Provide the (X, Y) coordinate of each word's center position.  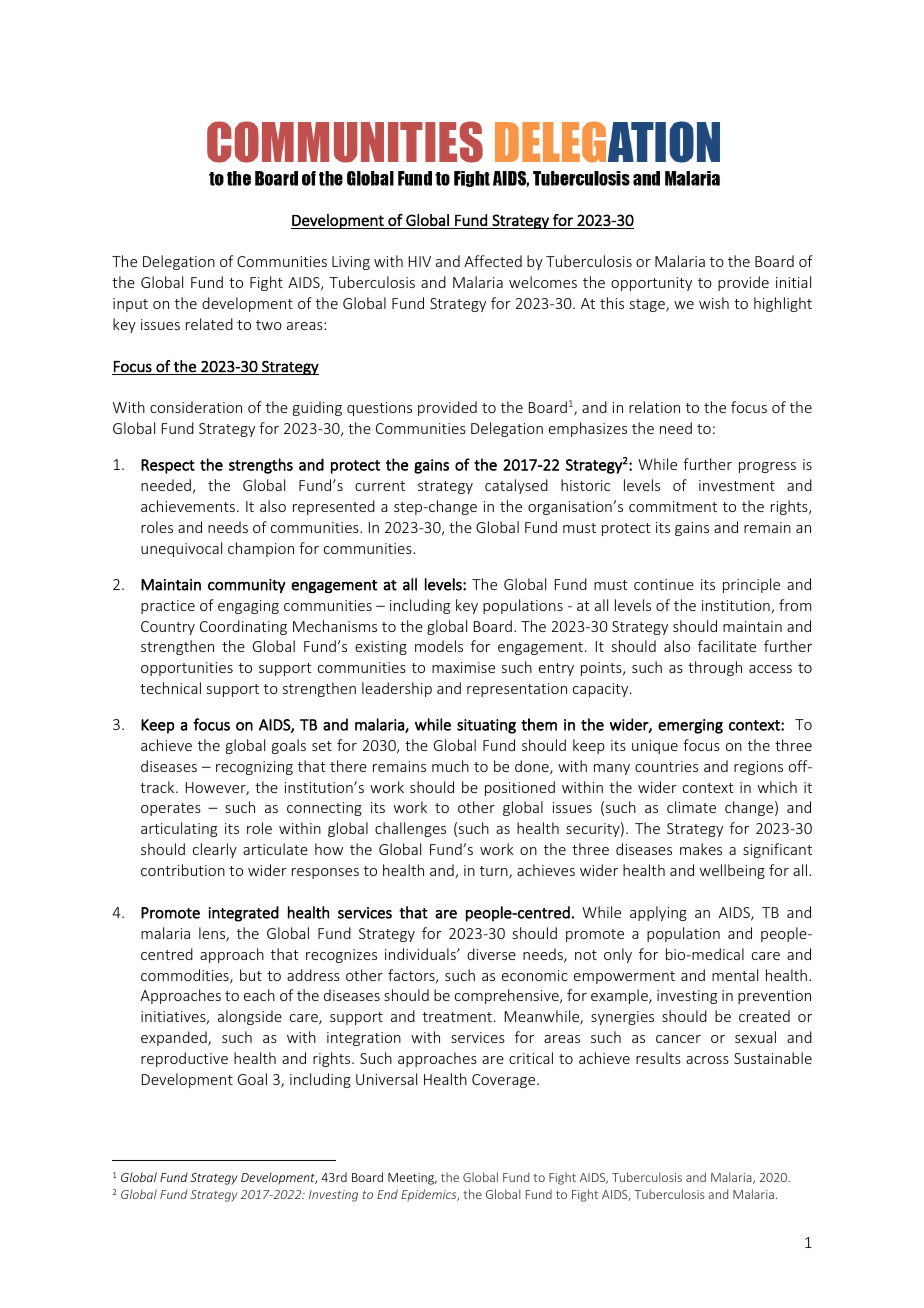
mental (735, 975)
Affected (493, 261)
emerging (690, 726)
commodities (186, 976)
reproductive (184, 1059)
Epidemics (430, 1195)
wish (714, 303)
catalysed (516, 486)
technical (170, 688)
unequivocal (181, 549)
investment (737, 485)
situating (486, 726)
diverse (491, 954)
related (209, 324)
